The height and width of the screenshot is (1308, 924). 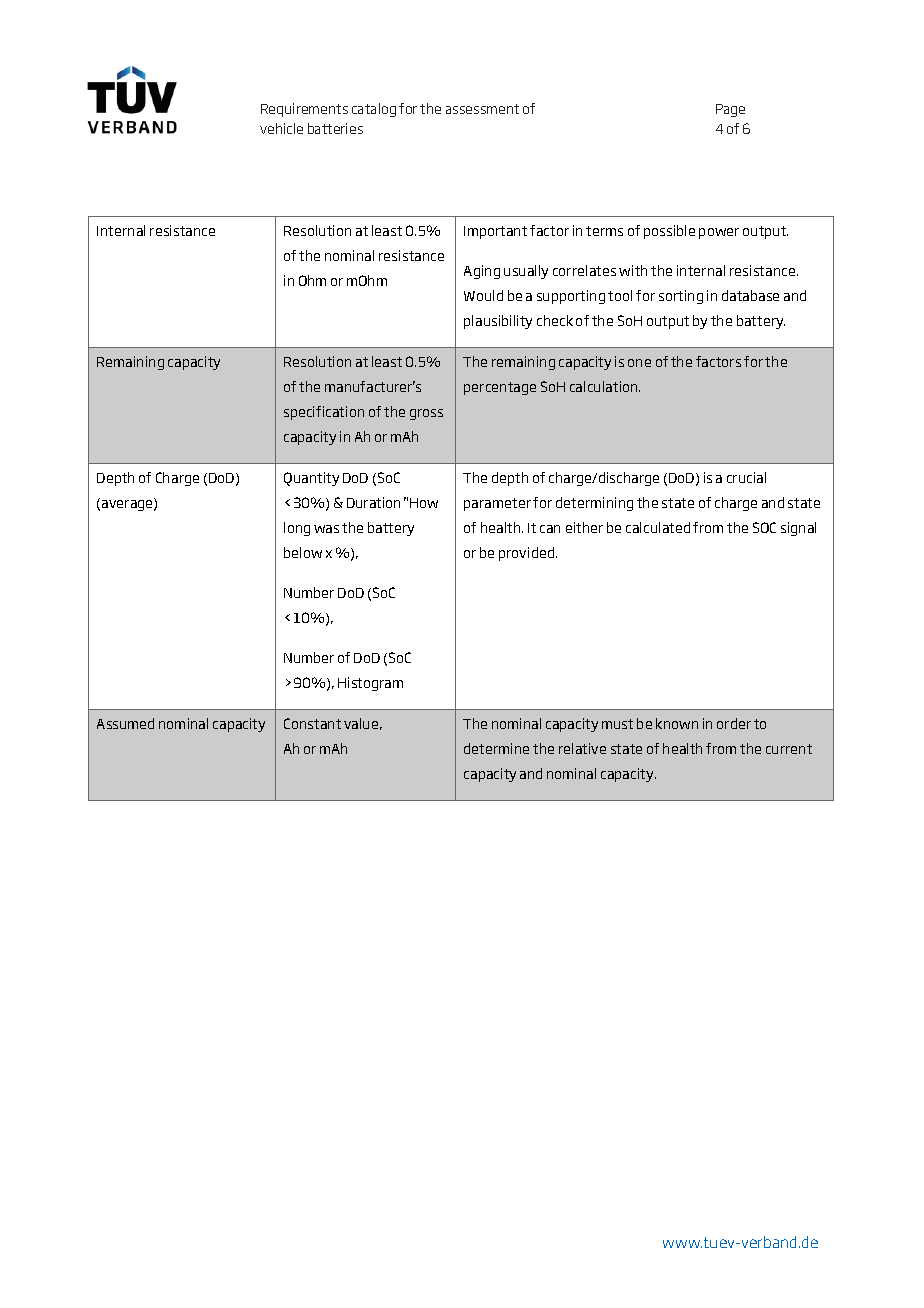 I want to click on long, so click(x=297, y=529).
